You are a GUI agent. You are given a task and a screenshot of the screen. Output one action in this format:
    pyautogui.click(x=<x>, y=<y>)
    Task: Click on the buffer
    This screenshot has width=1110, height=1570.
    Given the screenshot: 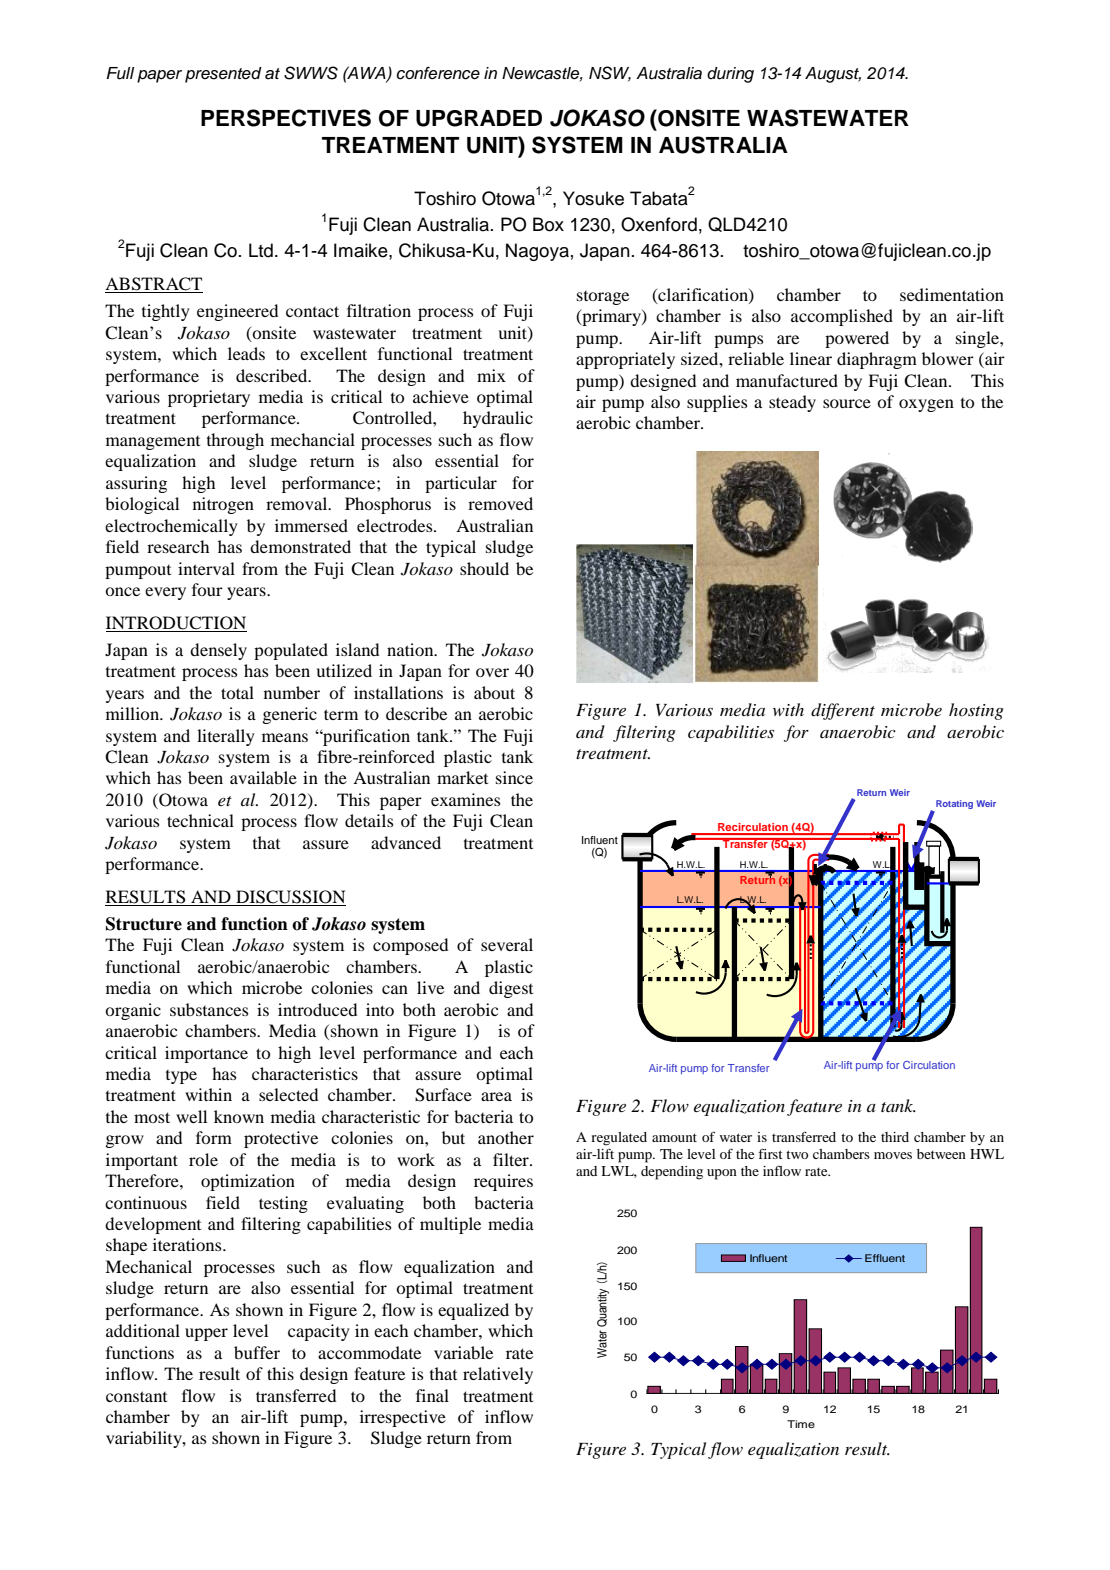 What is the action you would take?
    pyautogui.click(x=257, y=1352)
